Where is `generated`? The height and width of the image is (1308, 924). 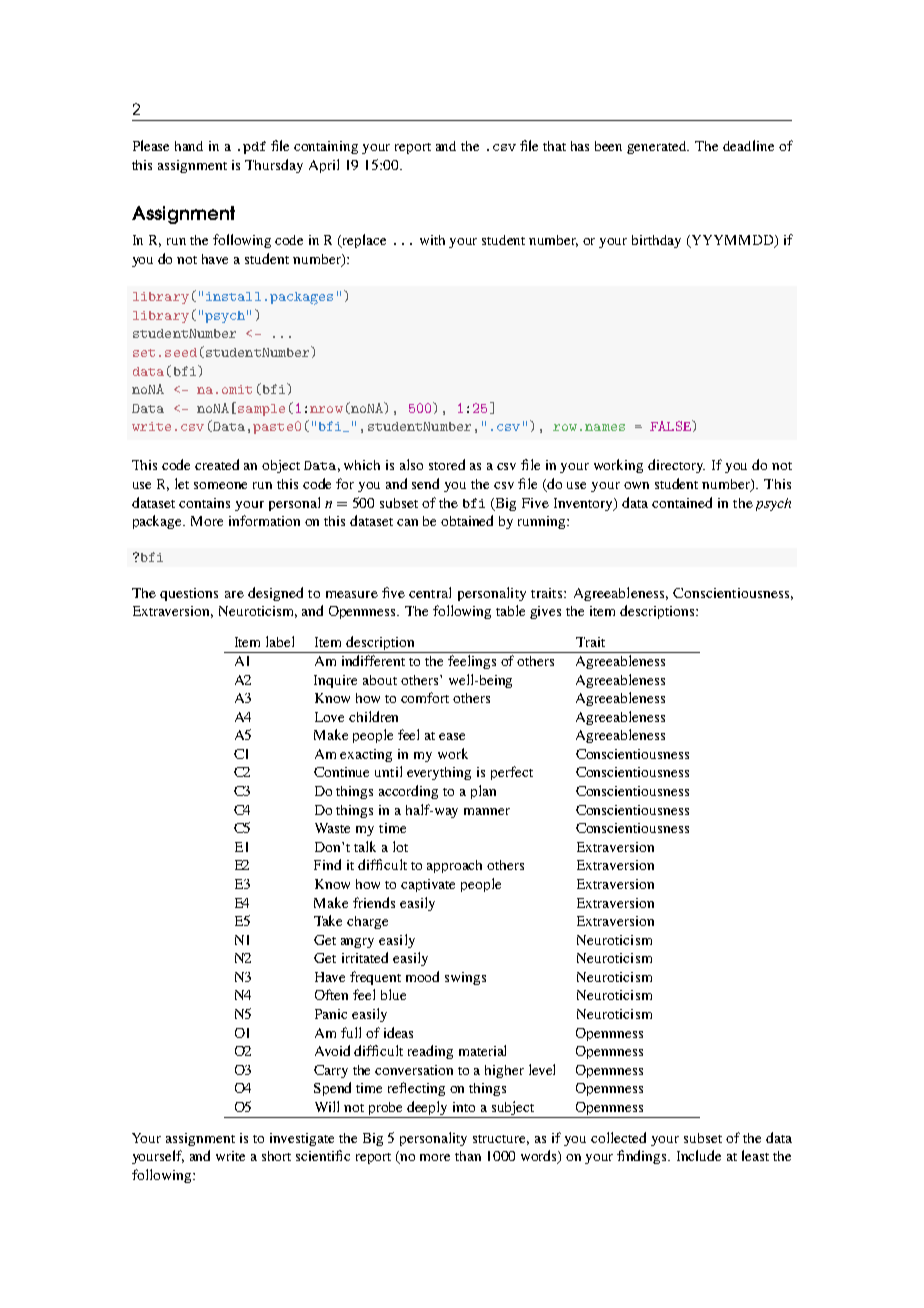 generated is located at coordinates (658, 147).
